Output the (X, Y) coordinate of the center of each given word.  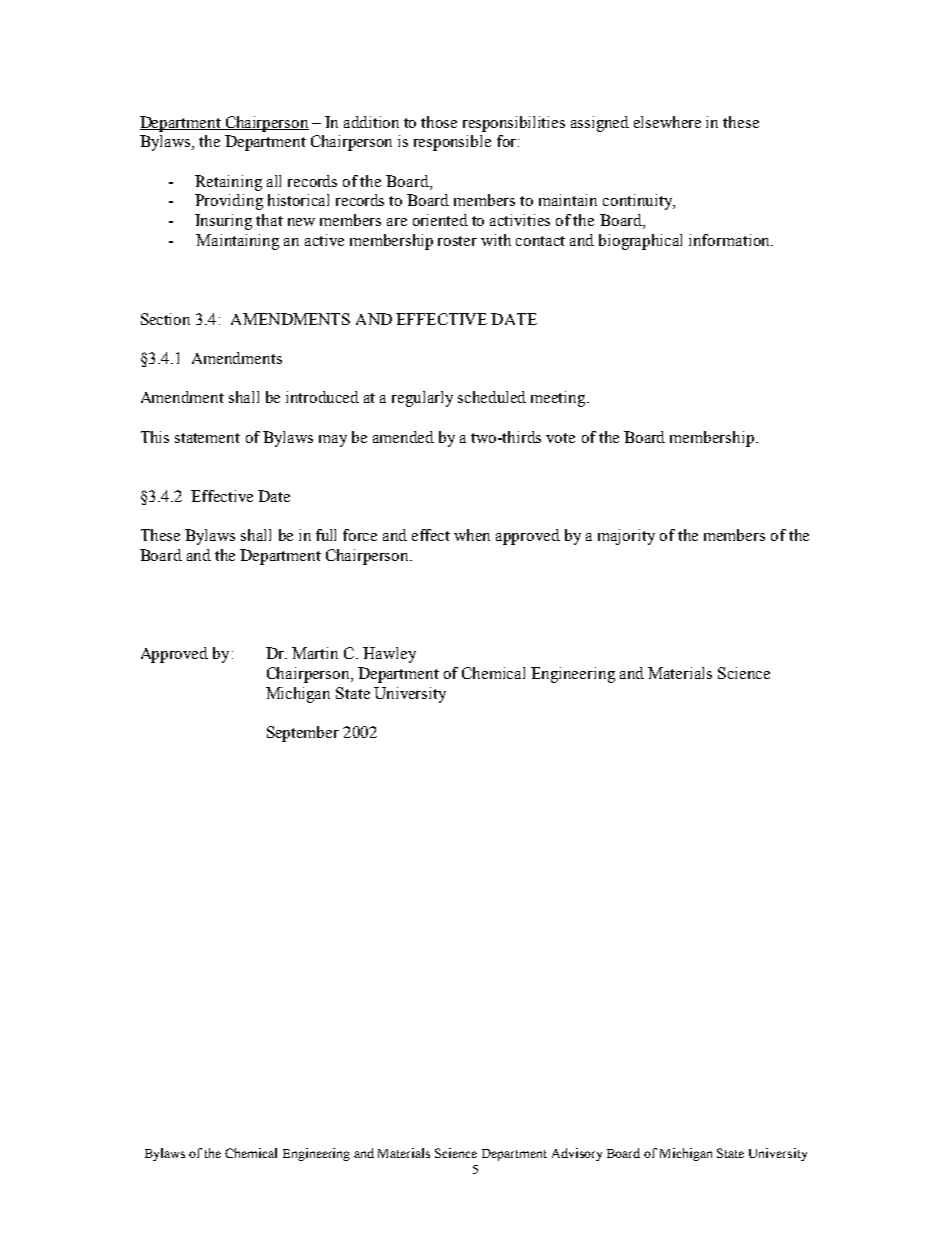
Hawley (389, 655)
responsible (452, 143)
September (303, 734)
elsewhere (667, 122)
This (155, 437)
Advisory (577, 1154)
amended (403, 437)
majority (626, 537)
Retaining (228, 183)
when (472, 535)
